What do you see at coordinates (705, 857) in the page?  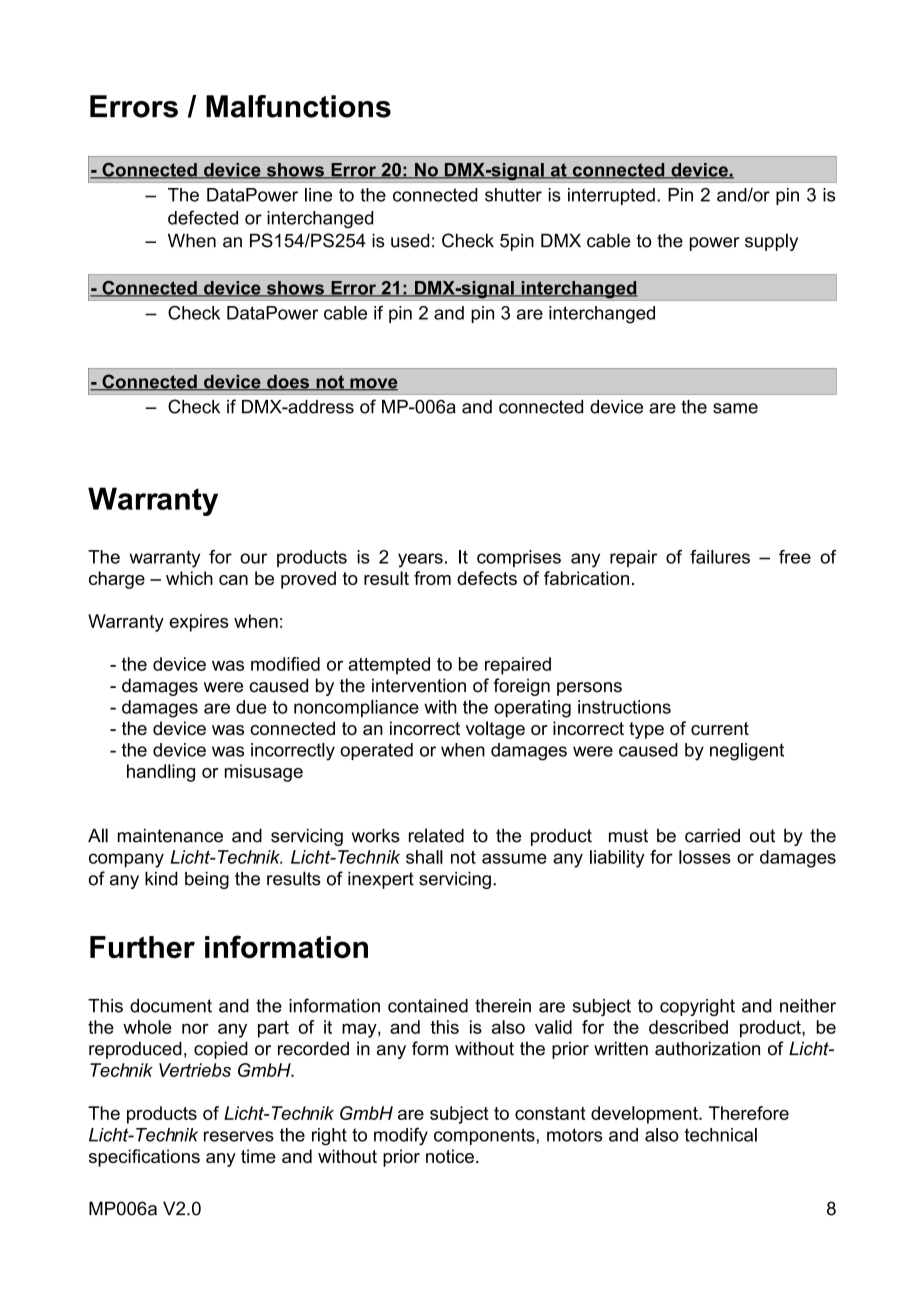 I see `losses` at bounding box center [705, 857].
